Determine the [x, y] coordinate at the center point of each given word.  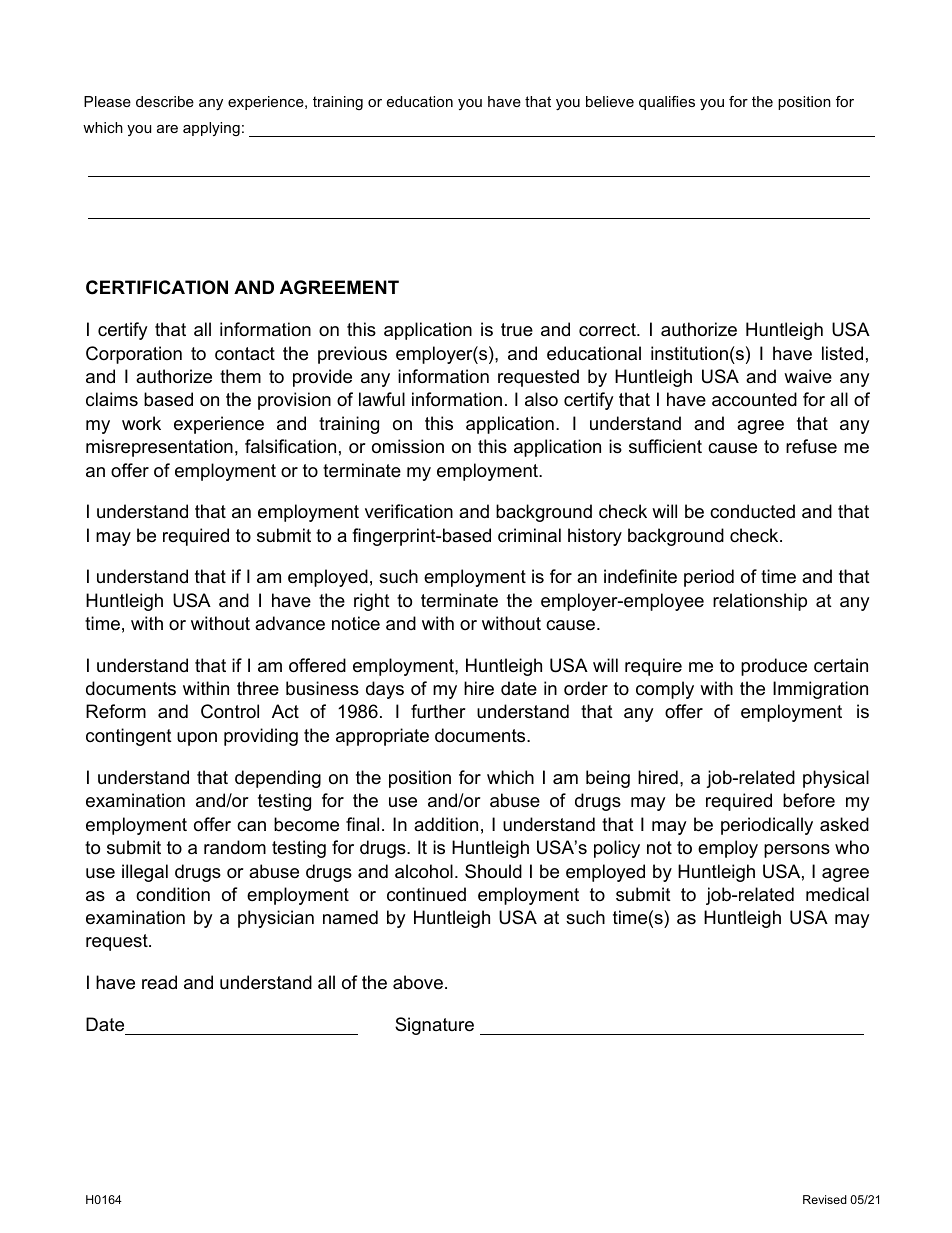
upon [197, 739]
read [159, 982]
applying [211, 129]
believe [610, 101]
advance [290, 623]
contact [245, 354]
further [438, 711]
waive [808, 376]
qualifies [667, 103]
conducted [752, 511]
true [517, 329]
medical [837, 894]
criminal [529, 535]
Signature [434, 1026]
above [418, 982]
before [809, 800]
